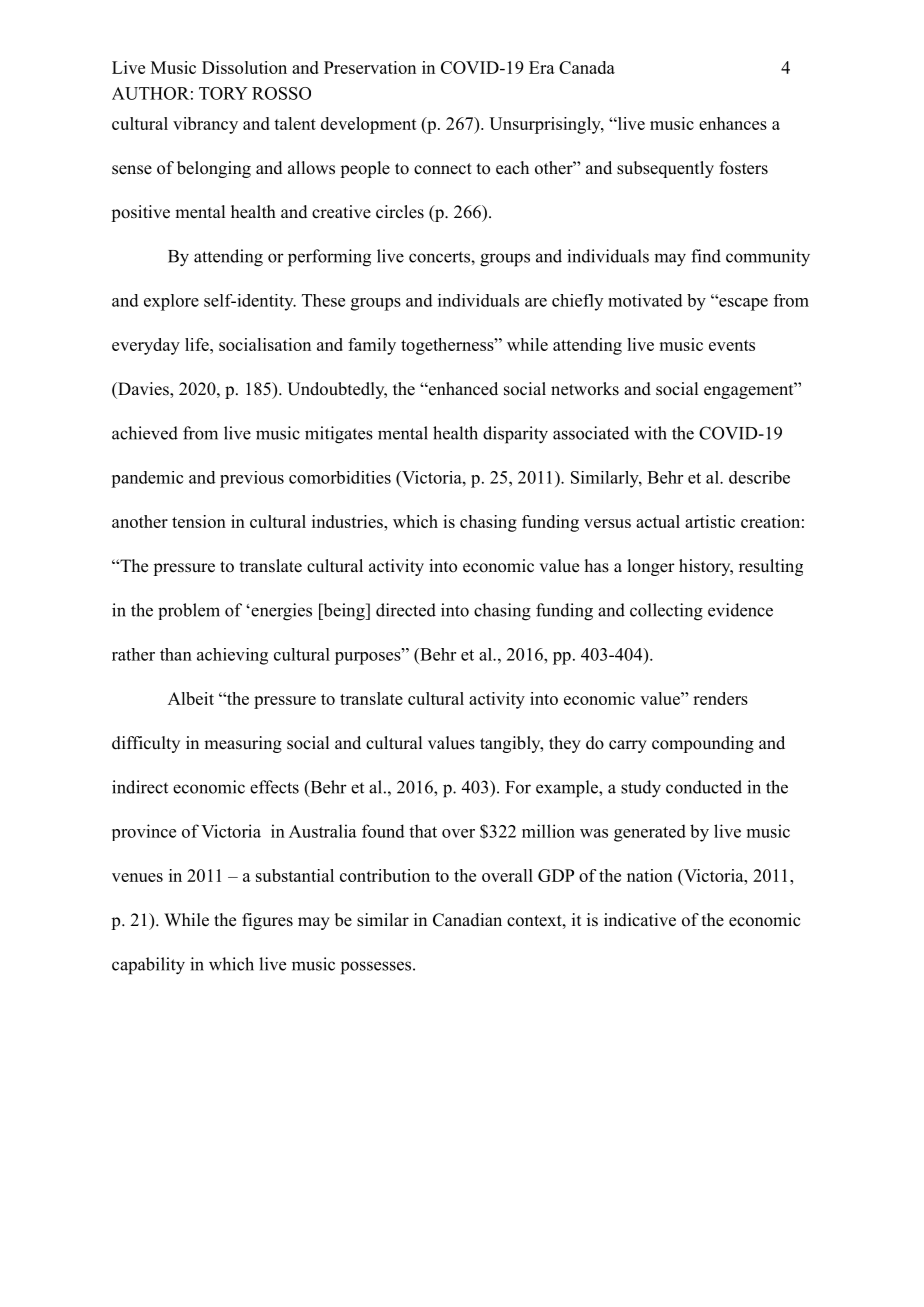 The width and height of the screenshot is (924, 1307). I want to click on tension, so click(199, 521).
